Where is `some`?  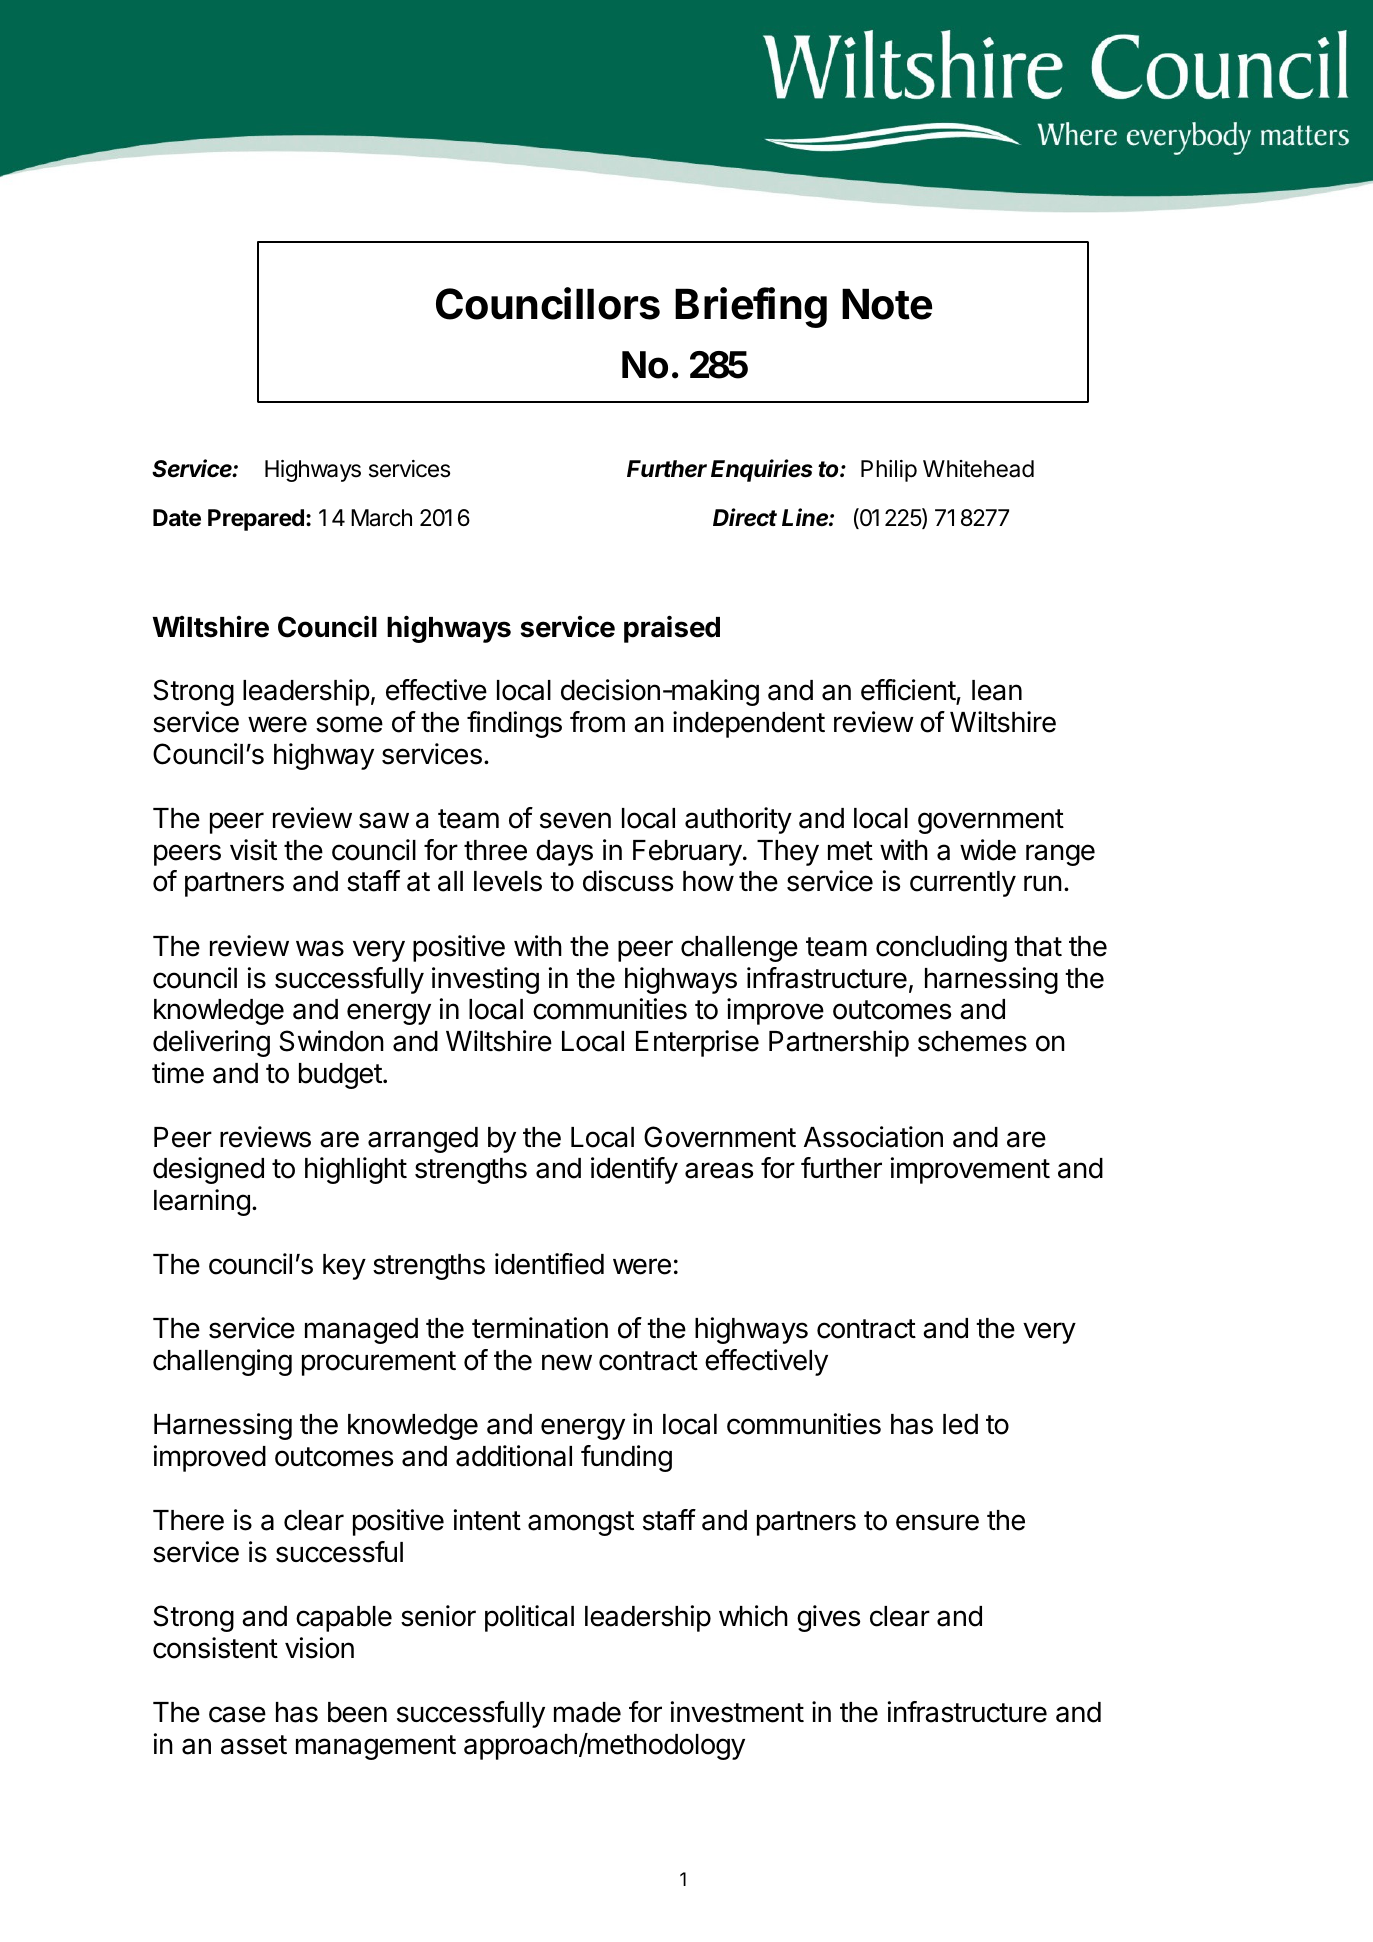
some is located at coordinates (349, 724).
